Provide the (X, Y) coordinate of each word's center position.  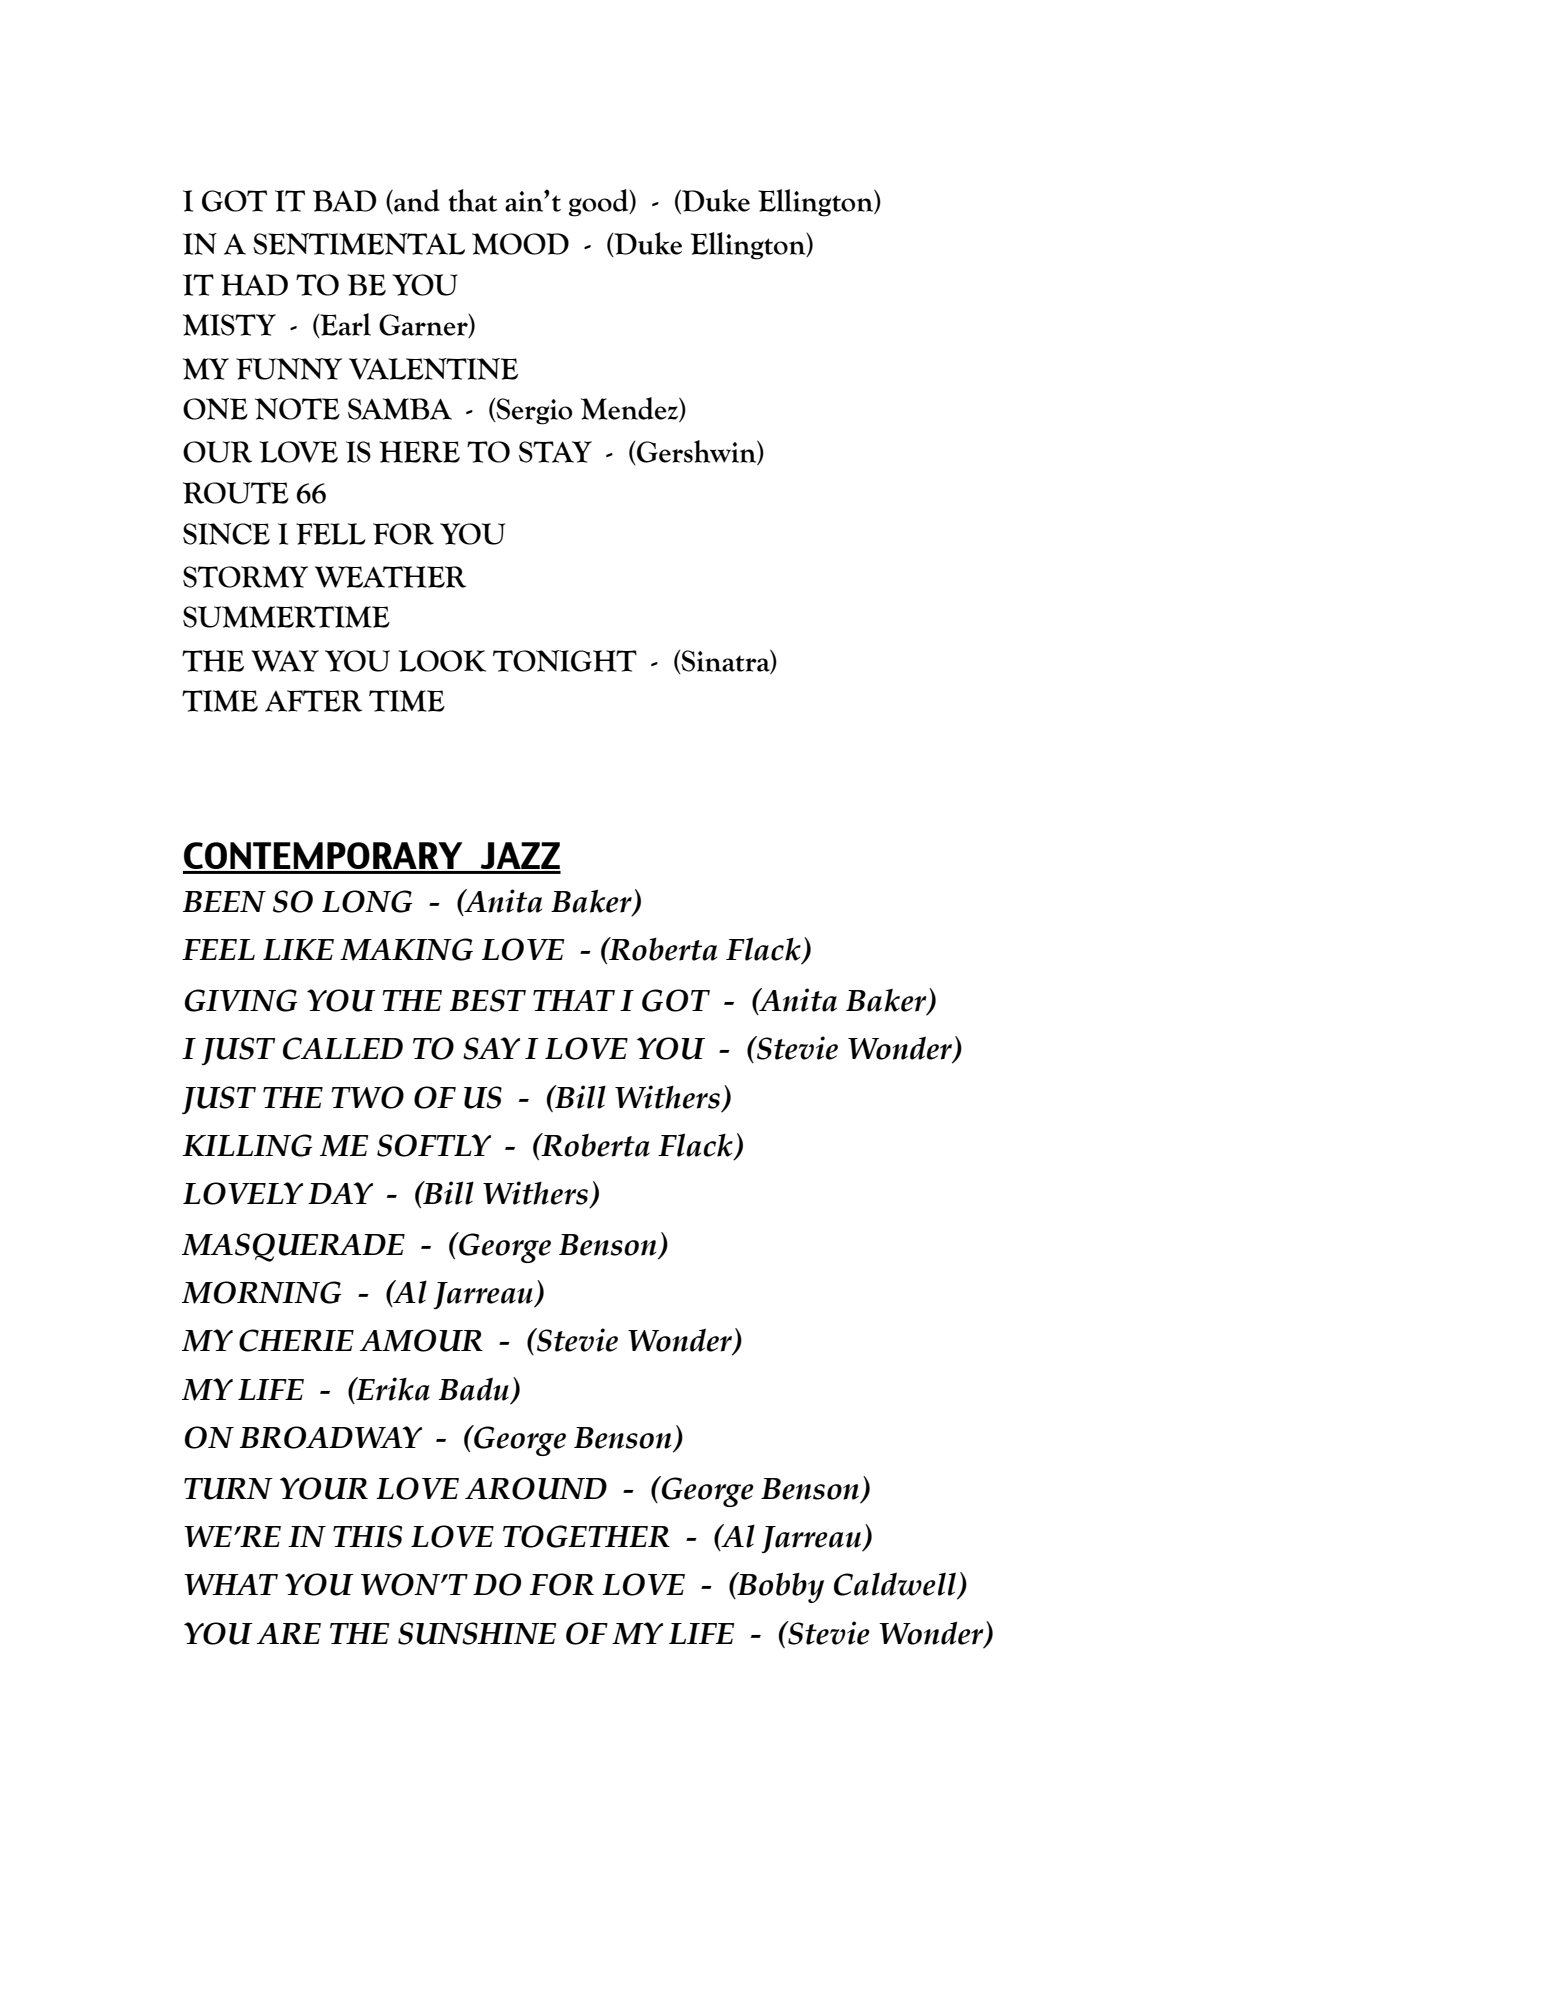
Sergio (533, 411)
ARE (289, 1633)
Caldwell (896, 1585)
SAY (491, 1048)
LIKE (298, 949)
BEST (488, 1000)
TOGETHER (586, 1536)
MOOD (520, 244)
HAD (254, 285)
